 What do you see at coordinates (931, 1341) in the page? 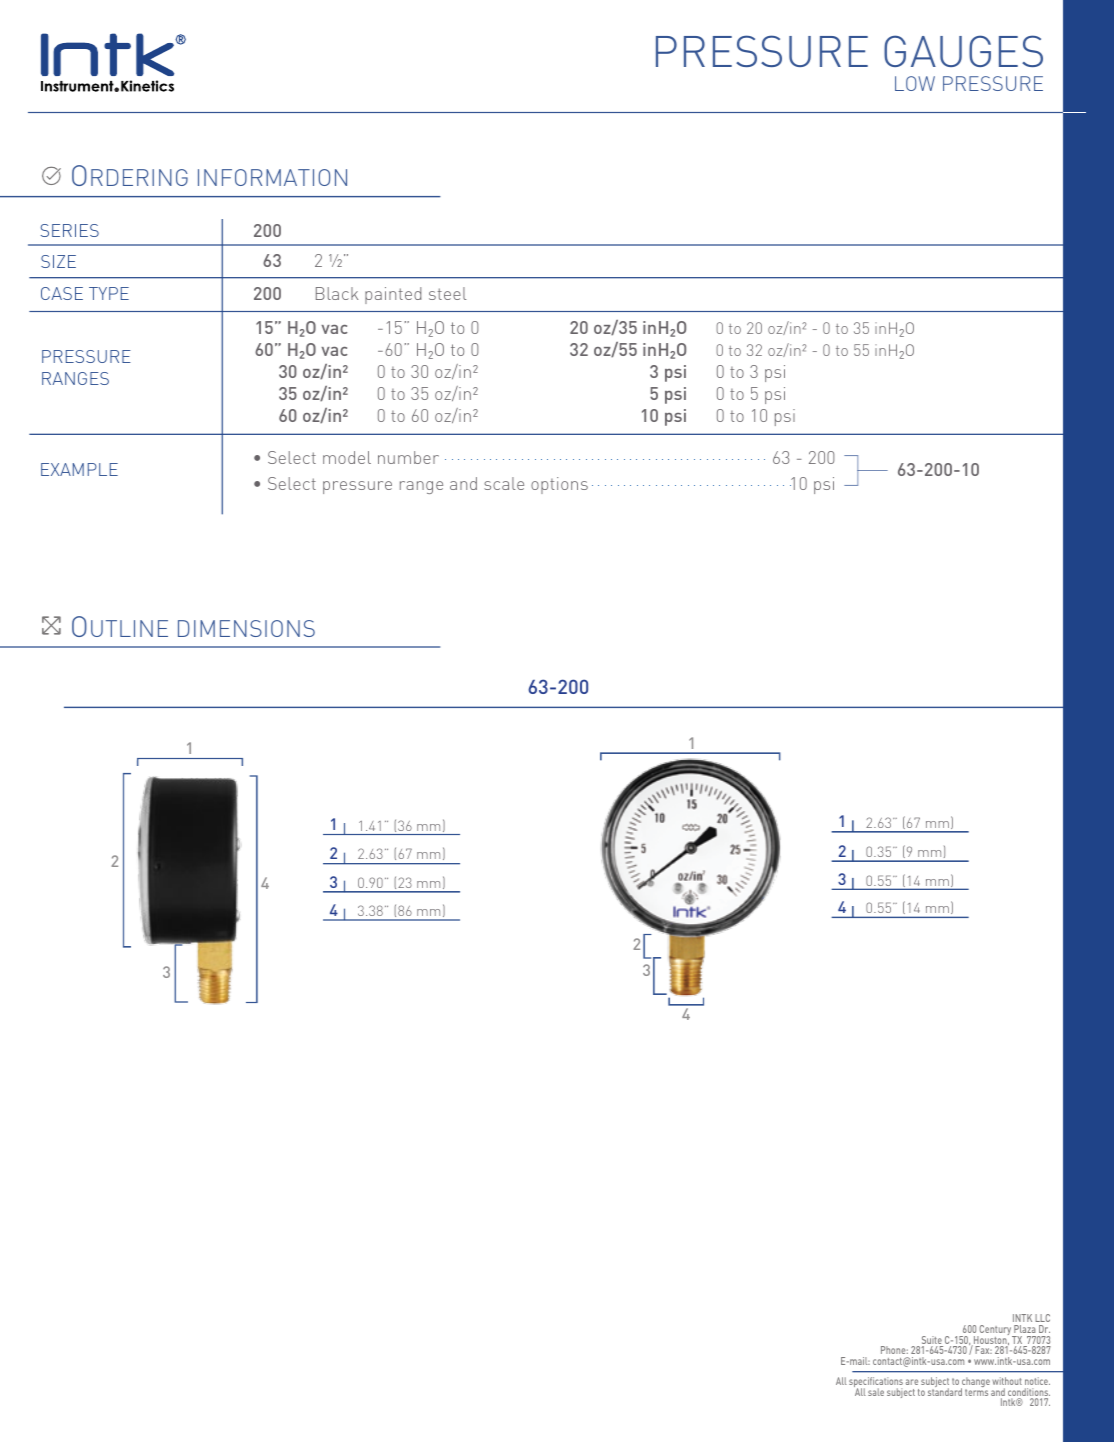
I see `Suite` at bounding box center [931, 1341].
